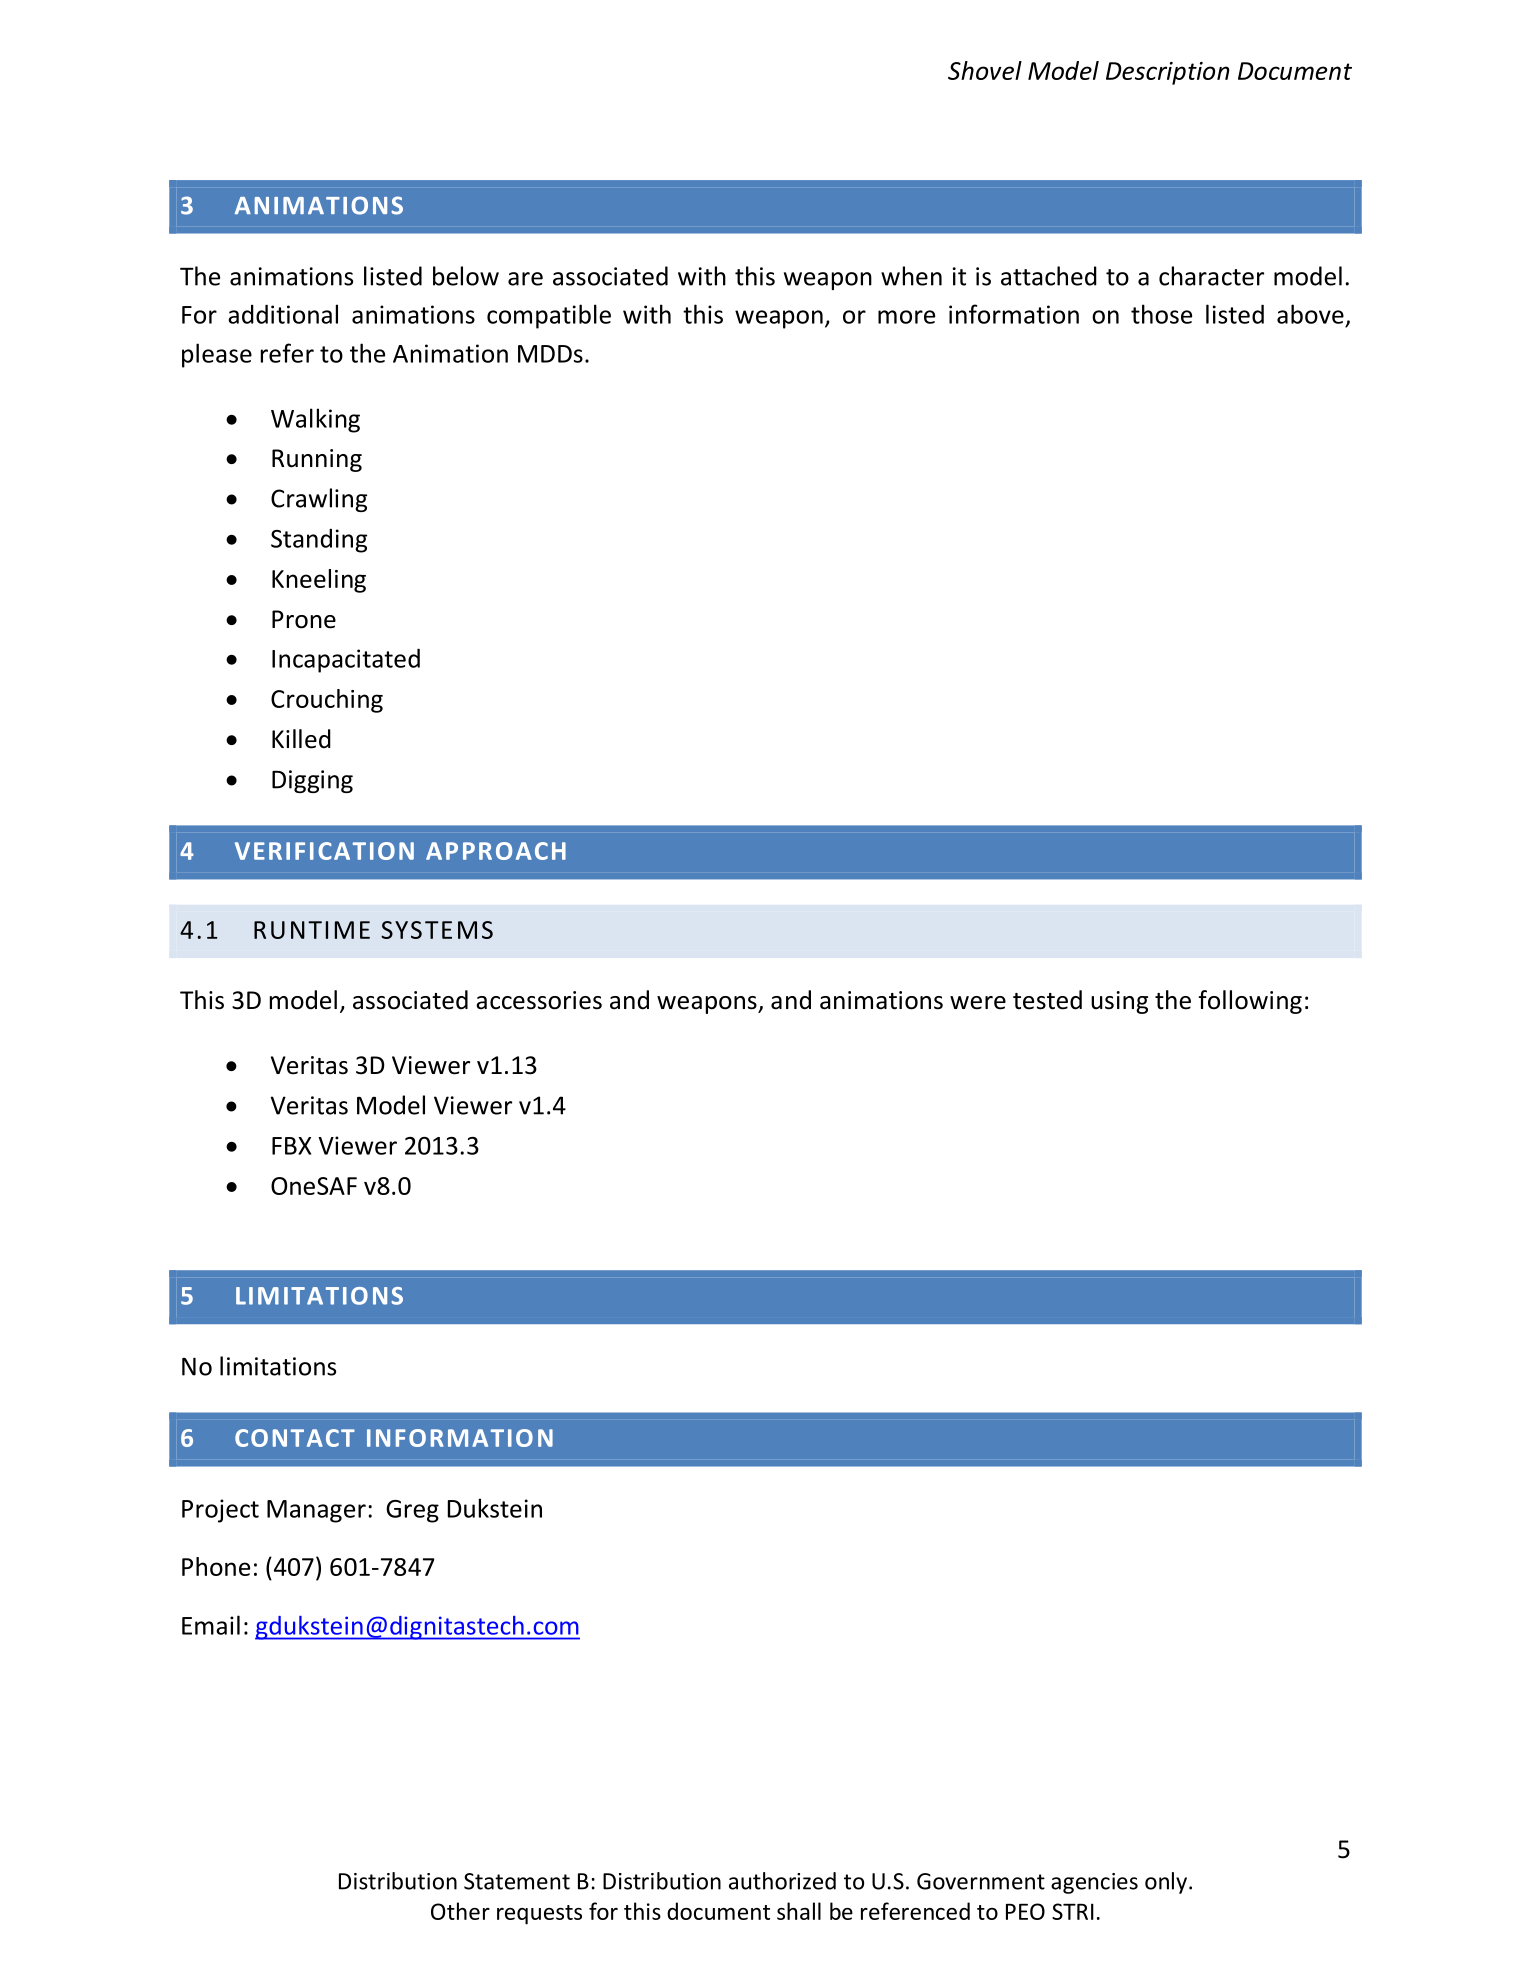  What do you see at coordinates (412, 1511) in the screenshot?
I see `Greg` at bounding box center [412, 1511].
